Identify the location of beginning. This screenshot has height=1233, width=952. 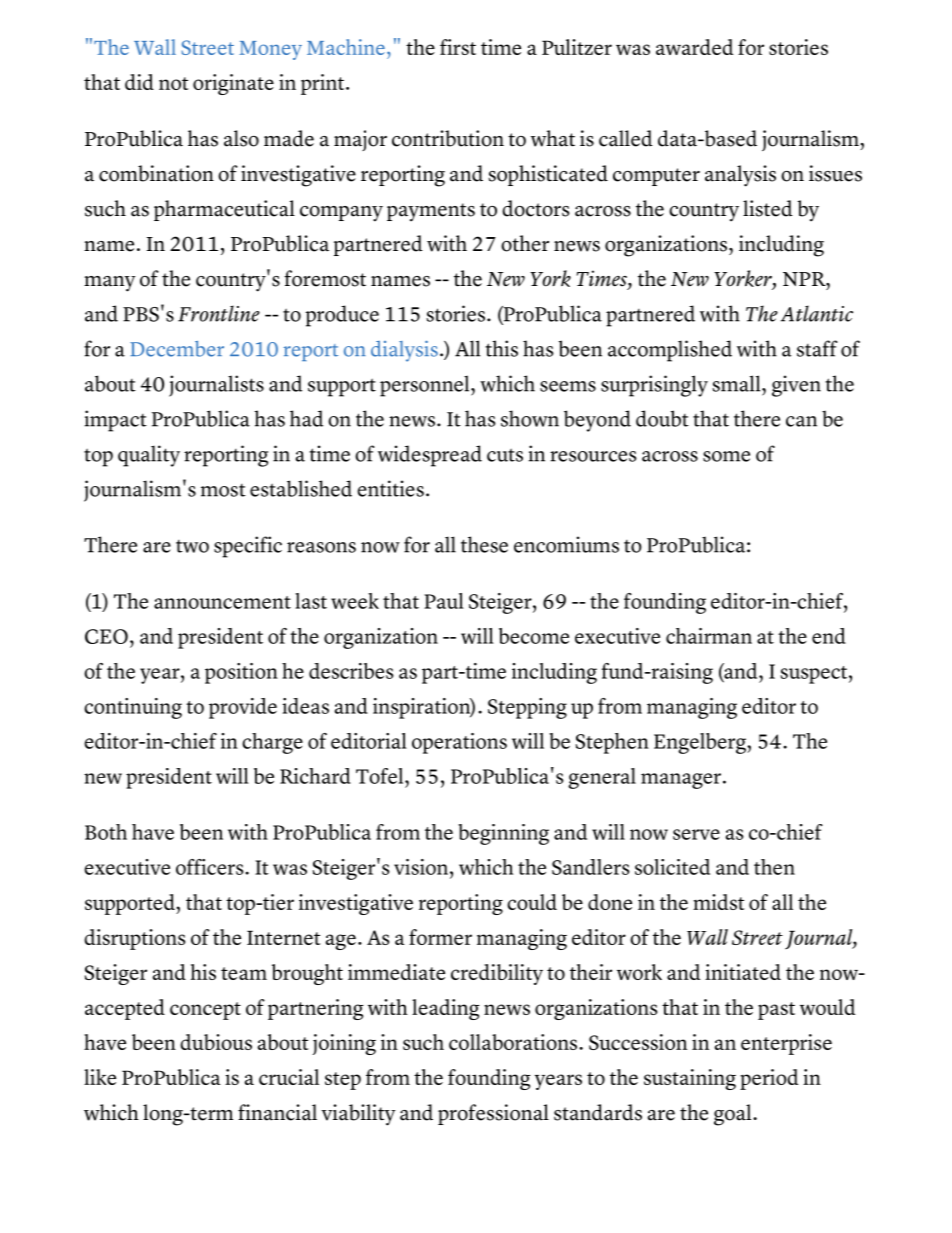
(503, 834).
